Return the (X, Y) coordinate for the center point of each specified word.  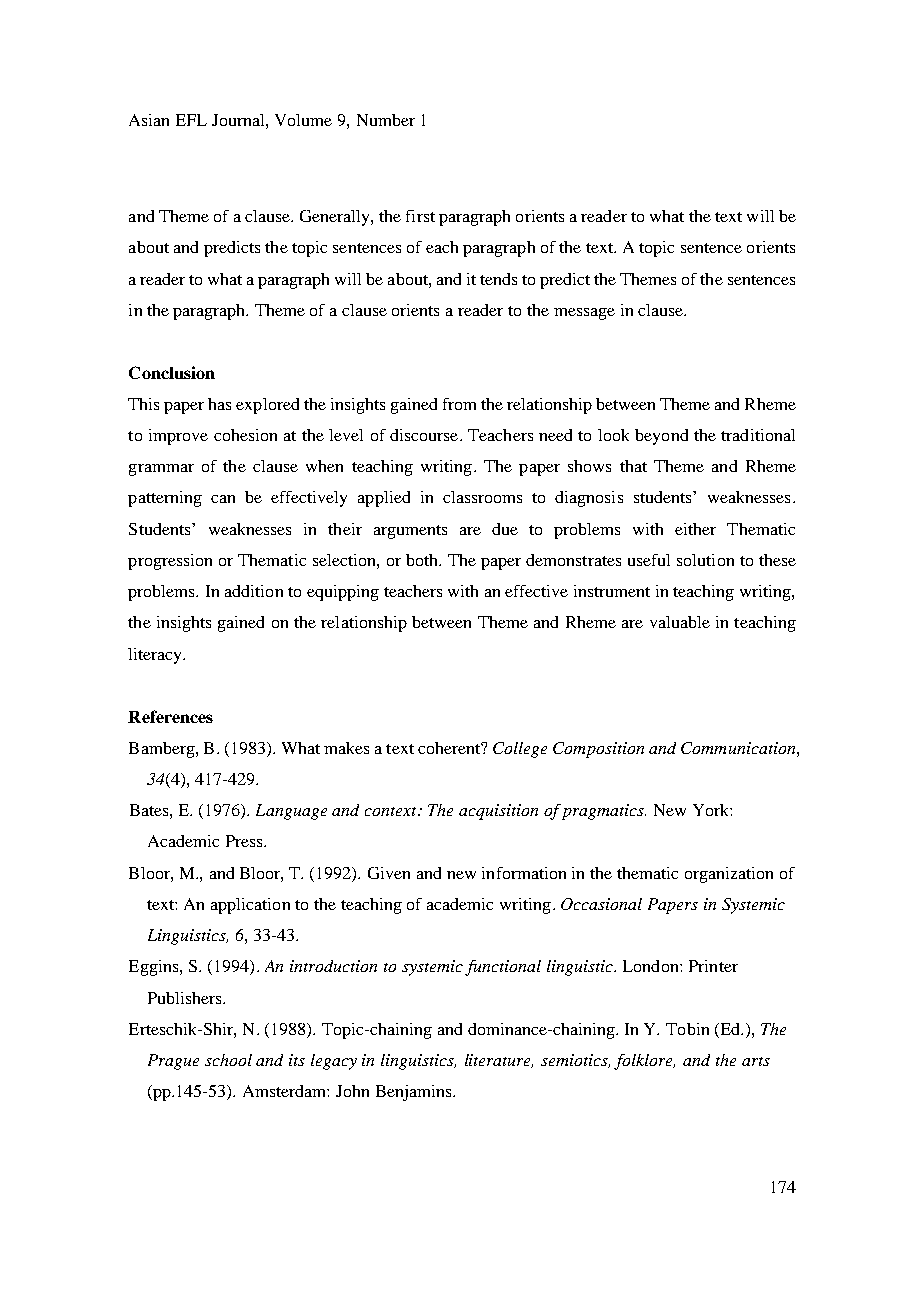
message (584, 314)
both (423, 560)
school (228, 1060)
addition (254, 591)
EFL (191, 120)
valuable (680, 622)
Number (386, 120)
